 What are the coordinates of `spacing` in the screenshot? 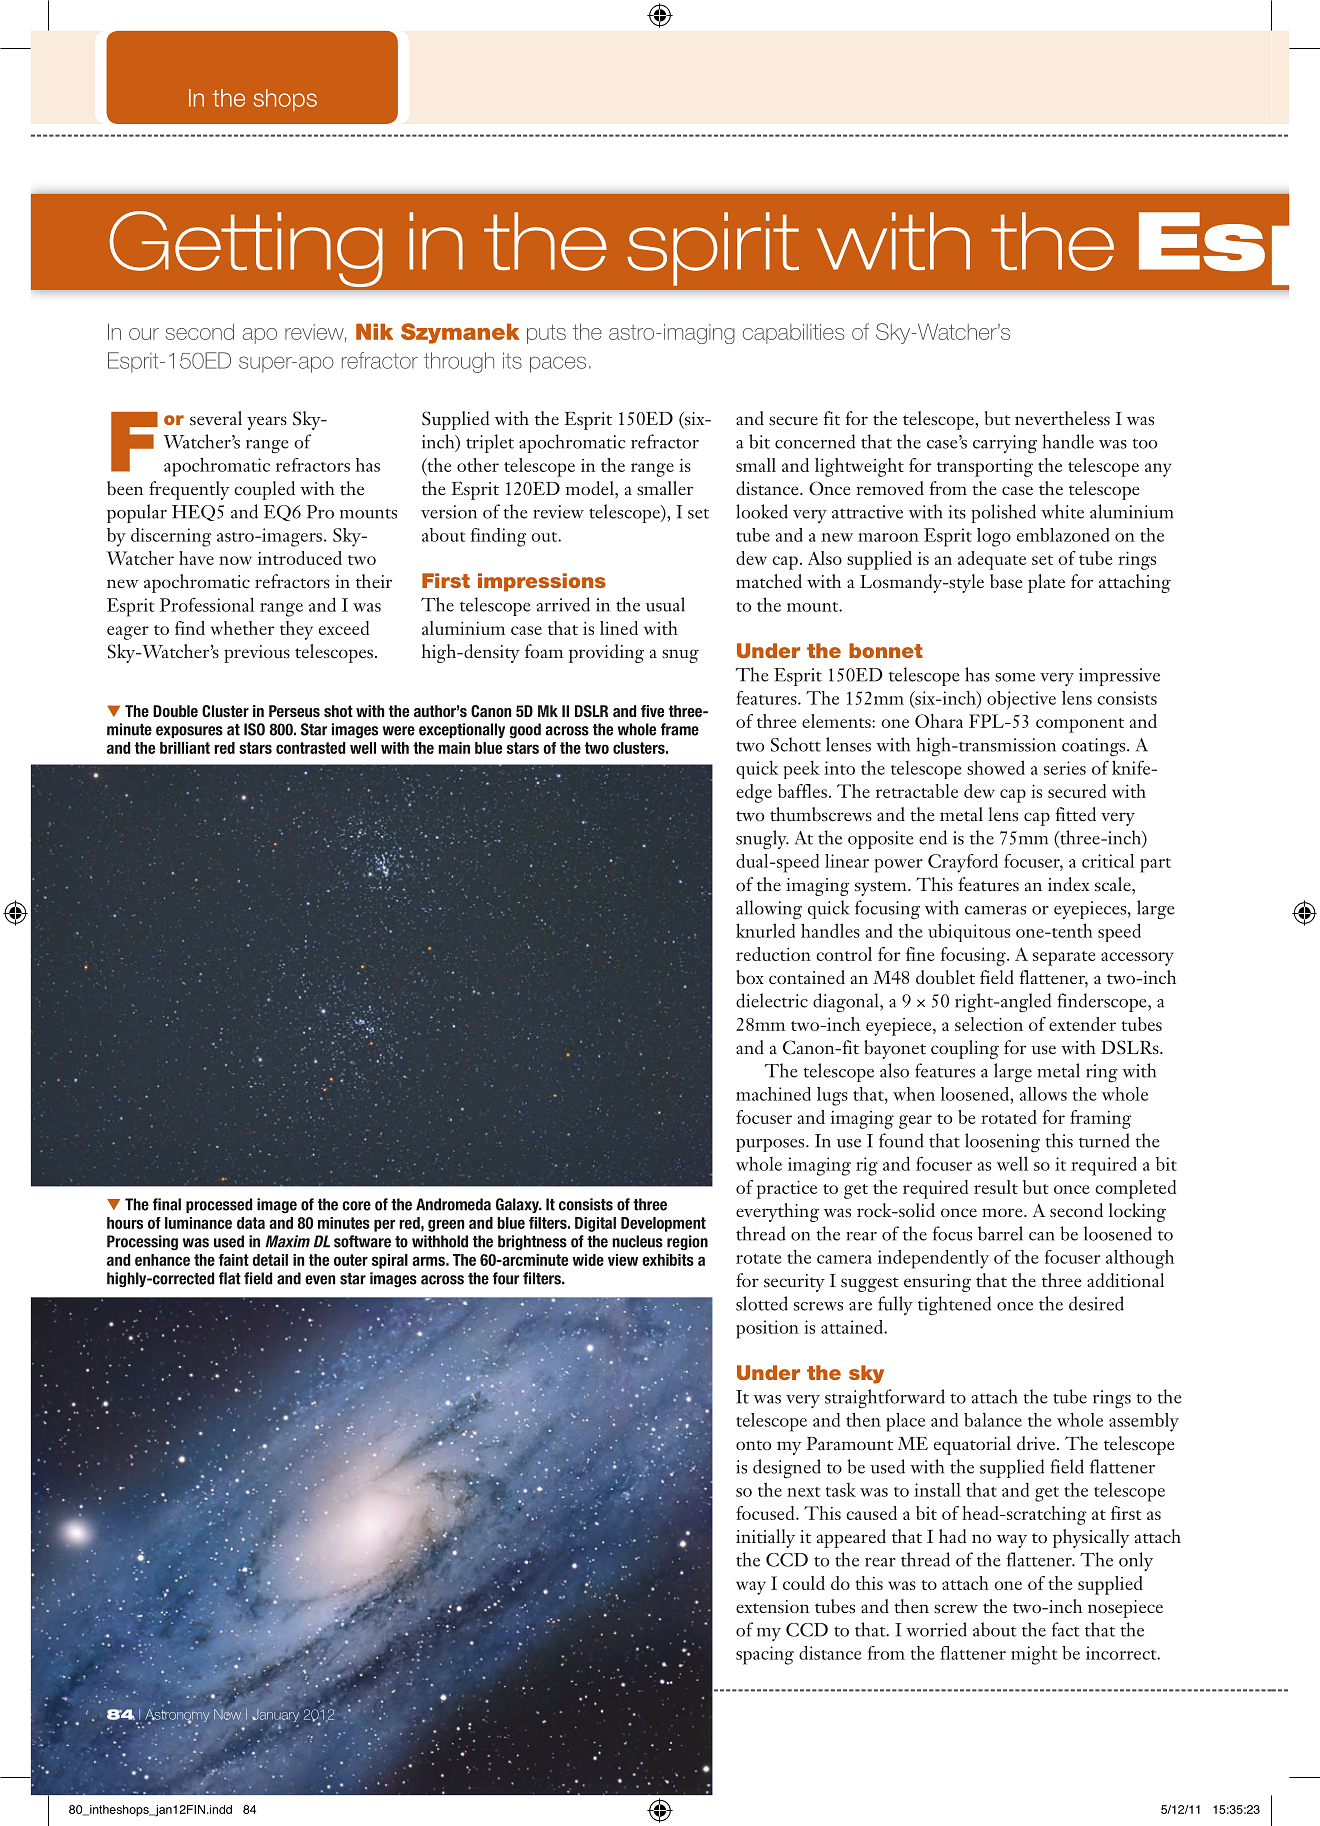 It's located at (765, 1655).
